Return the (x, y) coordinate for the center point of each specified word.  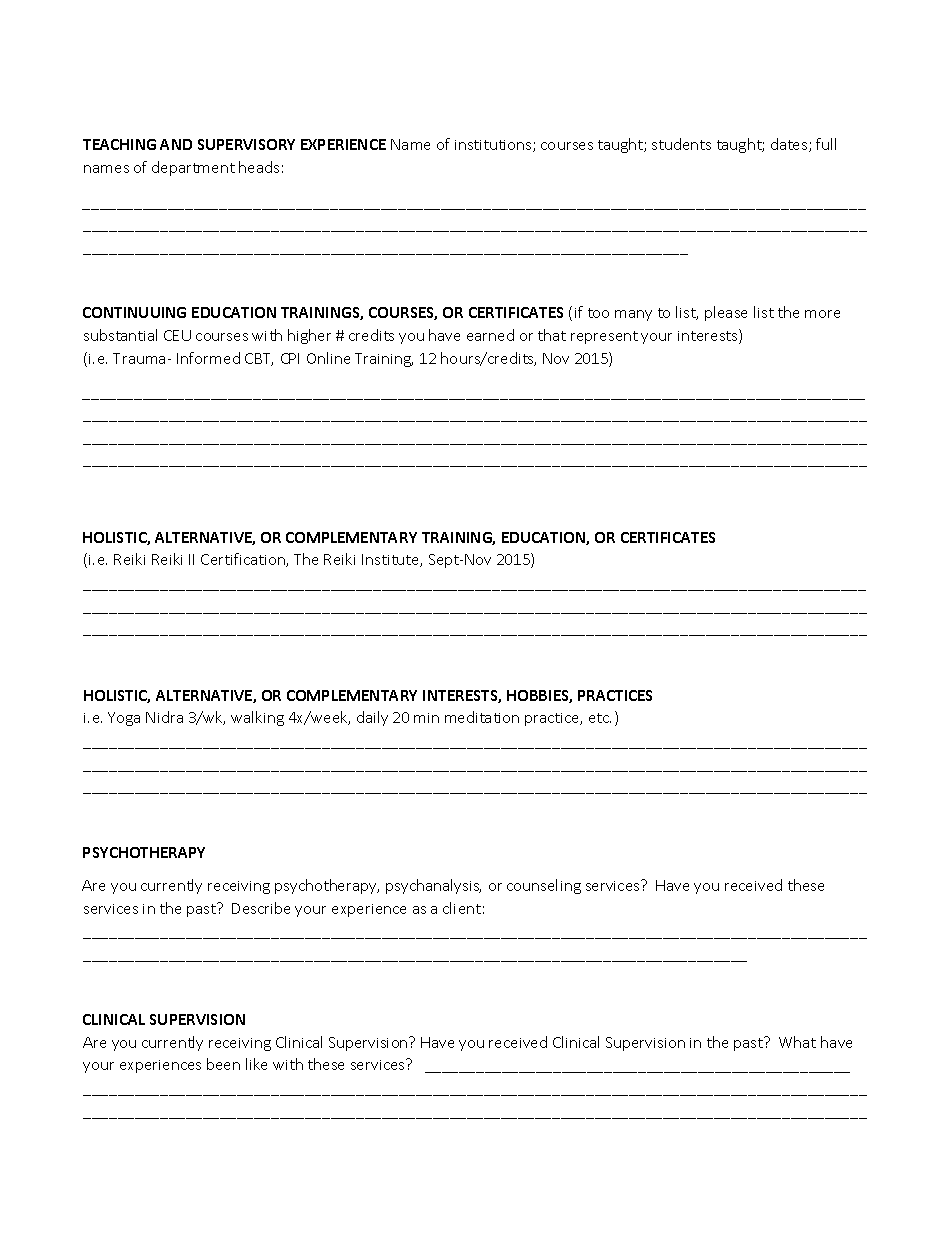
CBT (259, 359)
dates (790, 145)
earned (490, 335)
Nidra (164, 717)
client (462, 908)
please (726, 313)
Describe (261, 908)
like (256, 1064)
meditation (482, 717)
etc (600, 718)
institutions (494, 146)
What (797, 1042)
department (193, 168)
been (223, 1064)
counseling (544, 886)
